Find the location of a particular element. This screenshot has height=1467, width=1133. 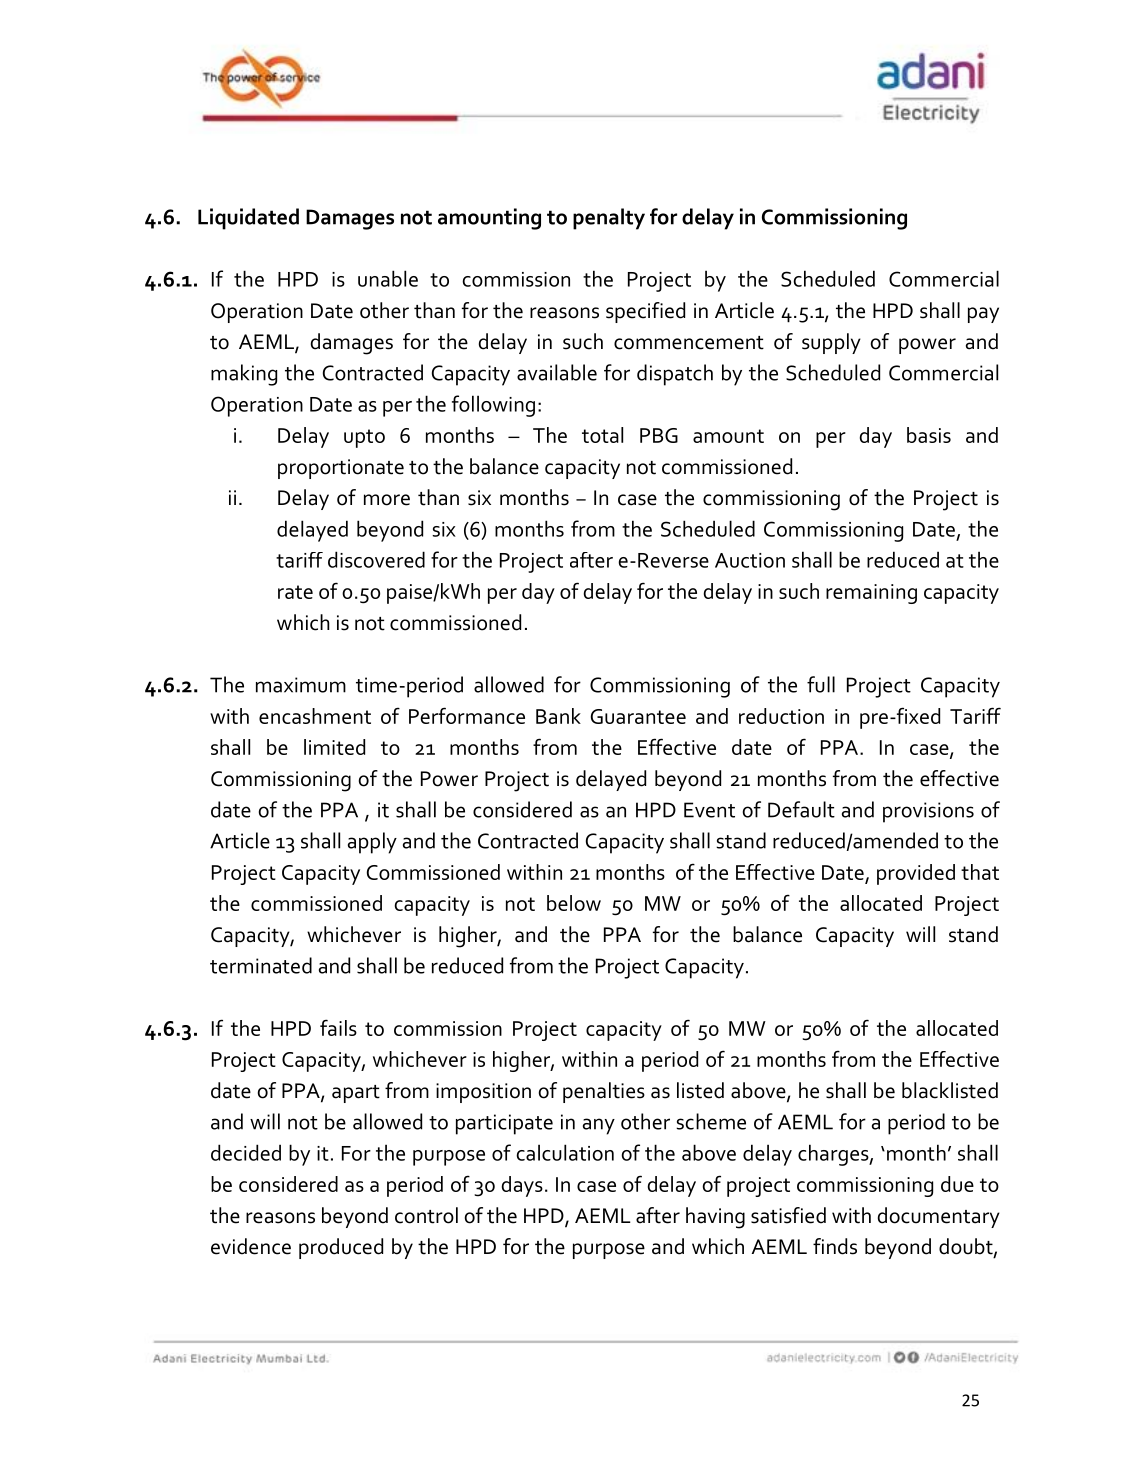

full is located at coordinates (821, 684).
